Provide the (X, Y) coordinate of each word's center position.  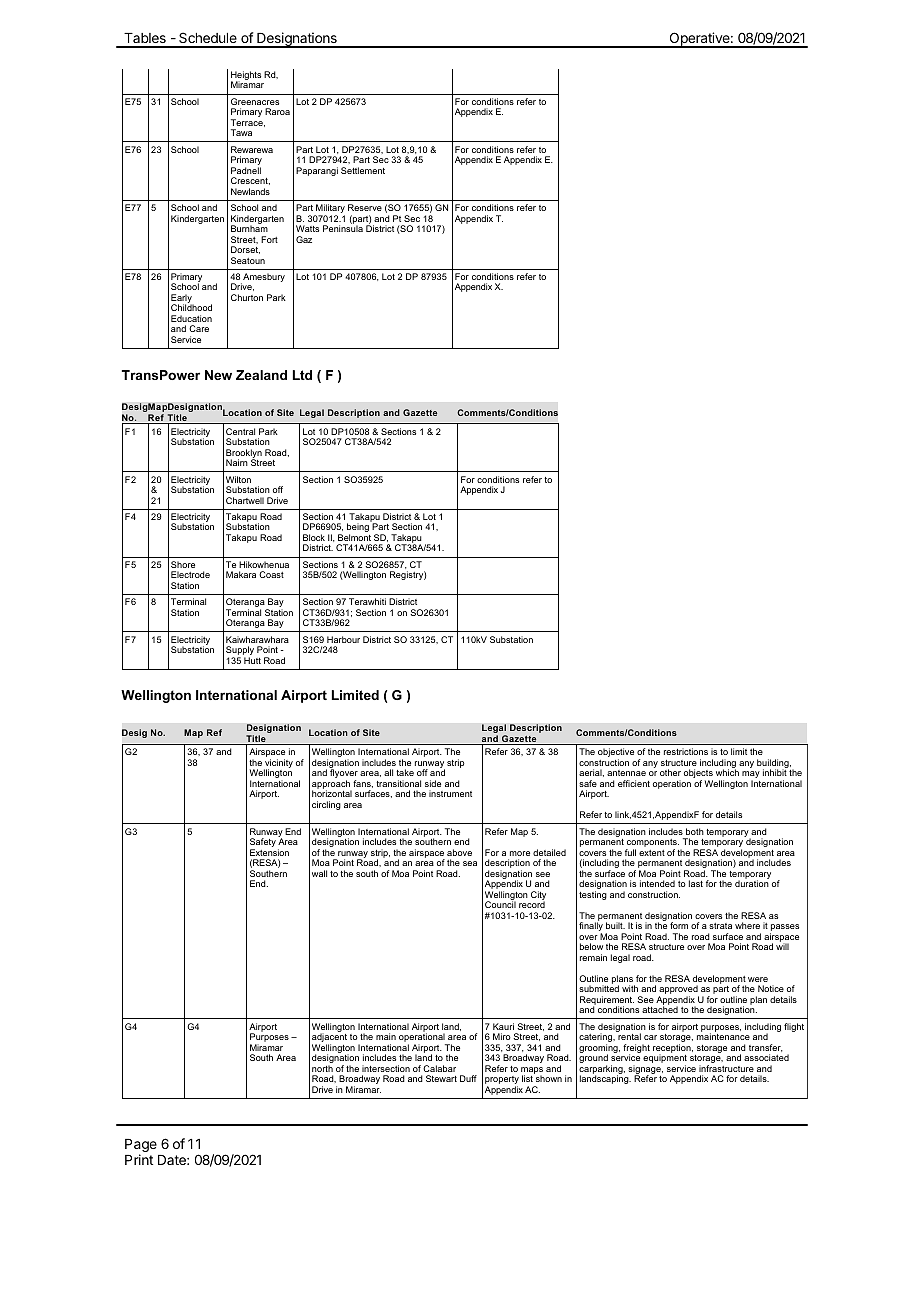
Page (141, 1147)
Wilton (238, 479)
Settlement (363, 170)
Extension (269, 852)
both (695, 831)
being (358, 529)
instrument (450, 793)
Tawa (241, 132)
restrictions (686, 751)
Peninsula (343, 227)
